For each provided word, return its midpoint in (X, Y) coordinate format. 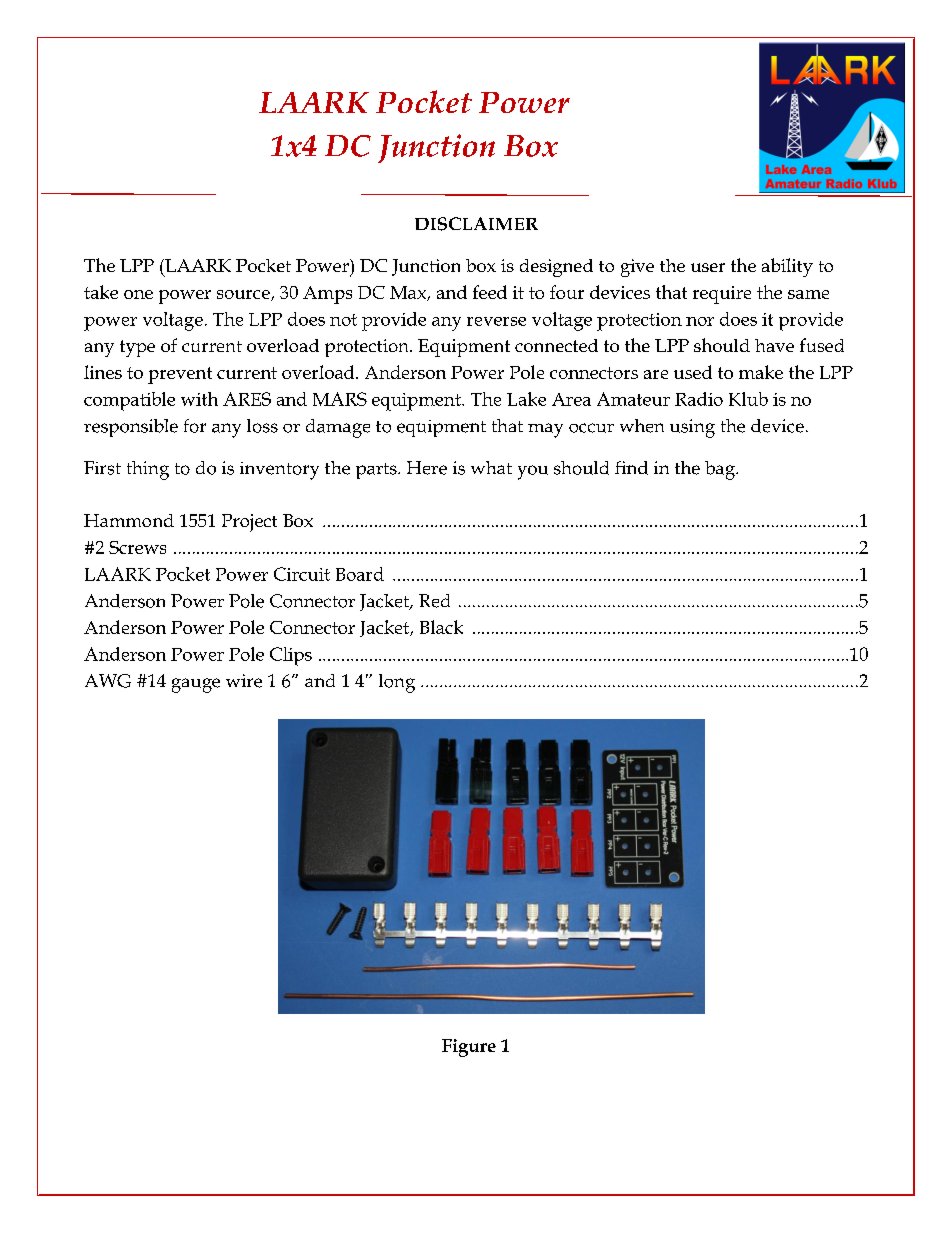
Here (427, 468)
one (138, 294)
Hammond (129, 520)
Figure (469, 1048)
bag (721, 470)
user (708, 267)
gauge (196, 685)
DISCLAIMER (476, 224)
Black (441, 627)
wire (244, 681)
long (397, 683)
